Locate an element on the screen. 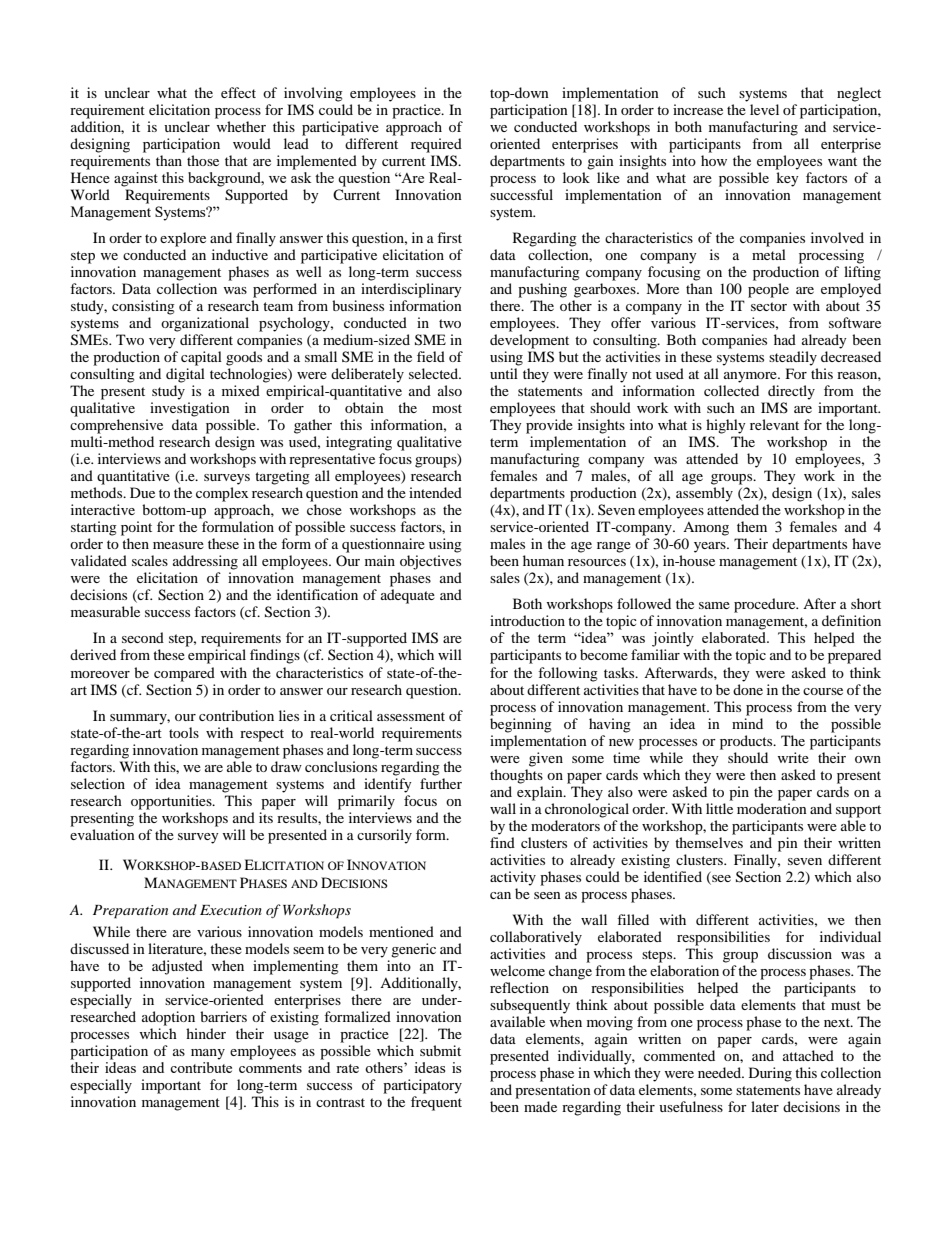 Image resolution: width=952 pixels, height=1233 pixels. tools is located at coordinates (184, 732).
